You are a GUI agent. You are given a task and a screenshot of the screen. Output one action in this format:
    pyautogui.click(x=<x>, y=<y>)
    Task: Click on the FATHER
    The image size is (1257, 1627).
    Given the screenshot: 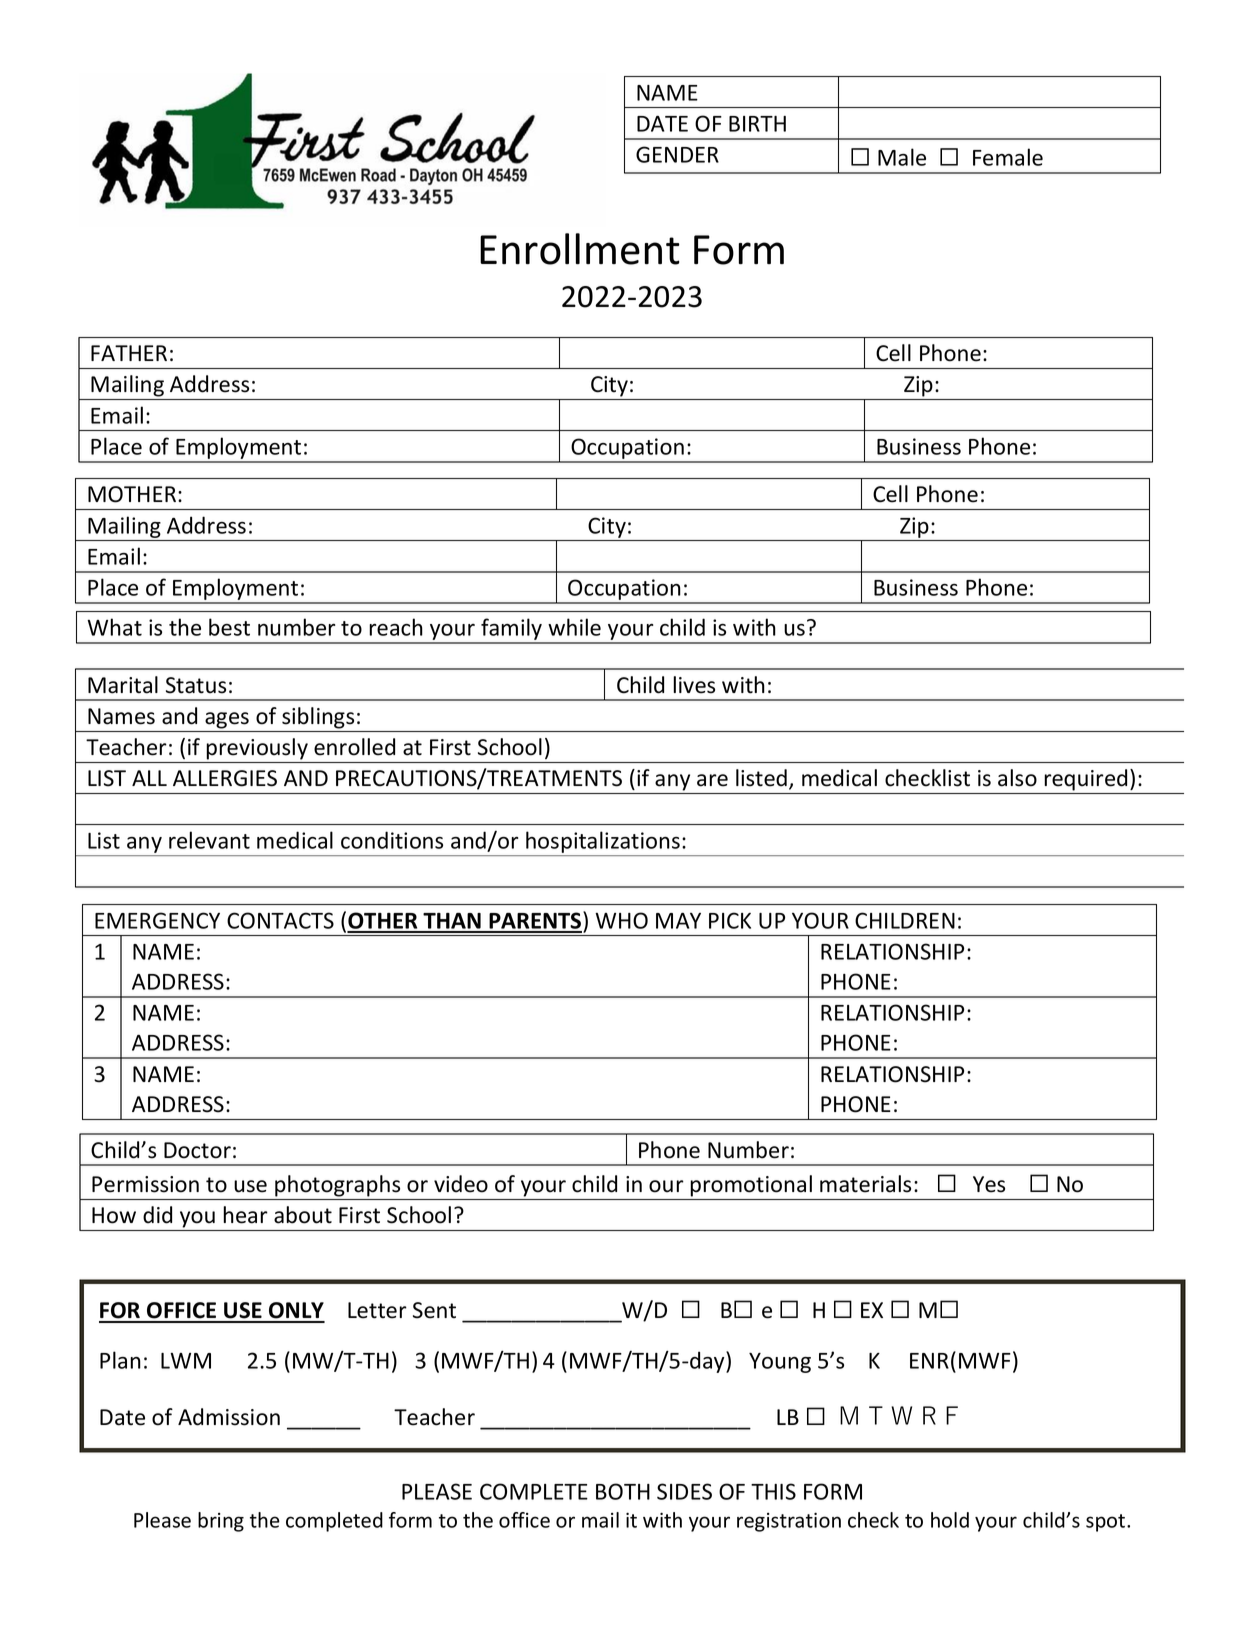 What is the action you would take?
    pyautogui.click(x=129, y=353)
